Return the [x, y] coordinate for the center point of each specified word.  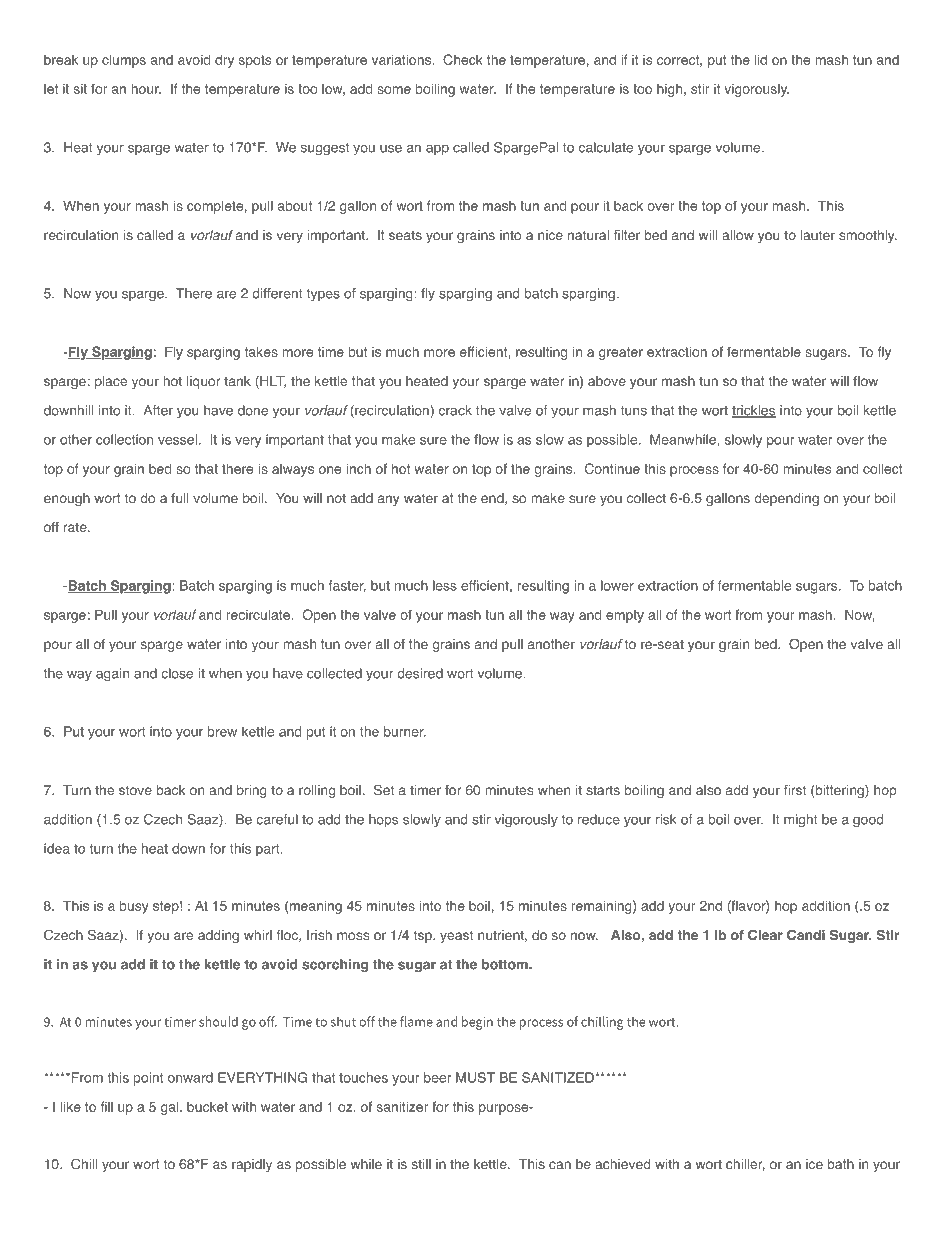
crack [455, 410]
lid [761, 59]
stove [135, 790]
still [421, 1164]
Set [384, 789]
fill [107, 1106]
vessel [177, 439]
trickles [754, 411]
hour [146, 88]
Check [463, 59]
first [795, 790]
